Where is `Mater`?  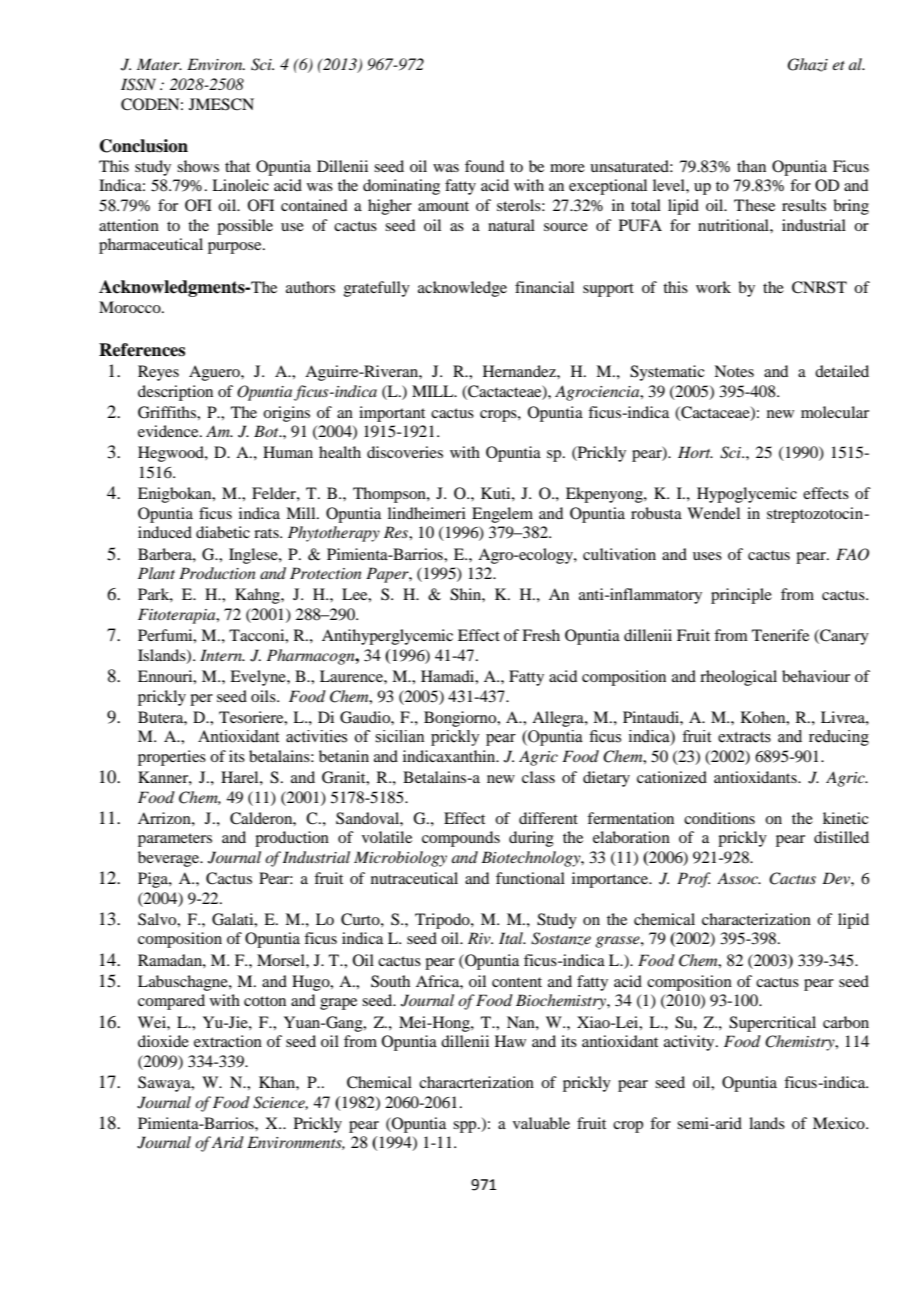 Mater is located at coordinates (159, 64).
